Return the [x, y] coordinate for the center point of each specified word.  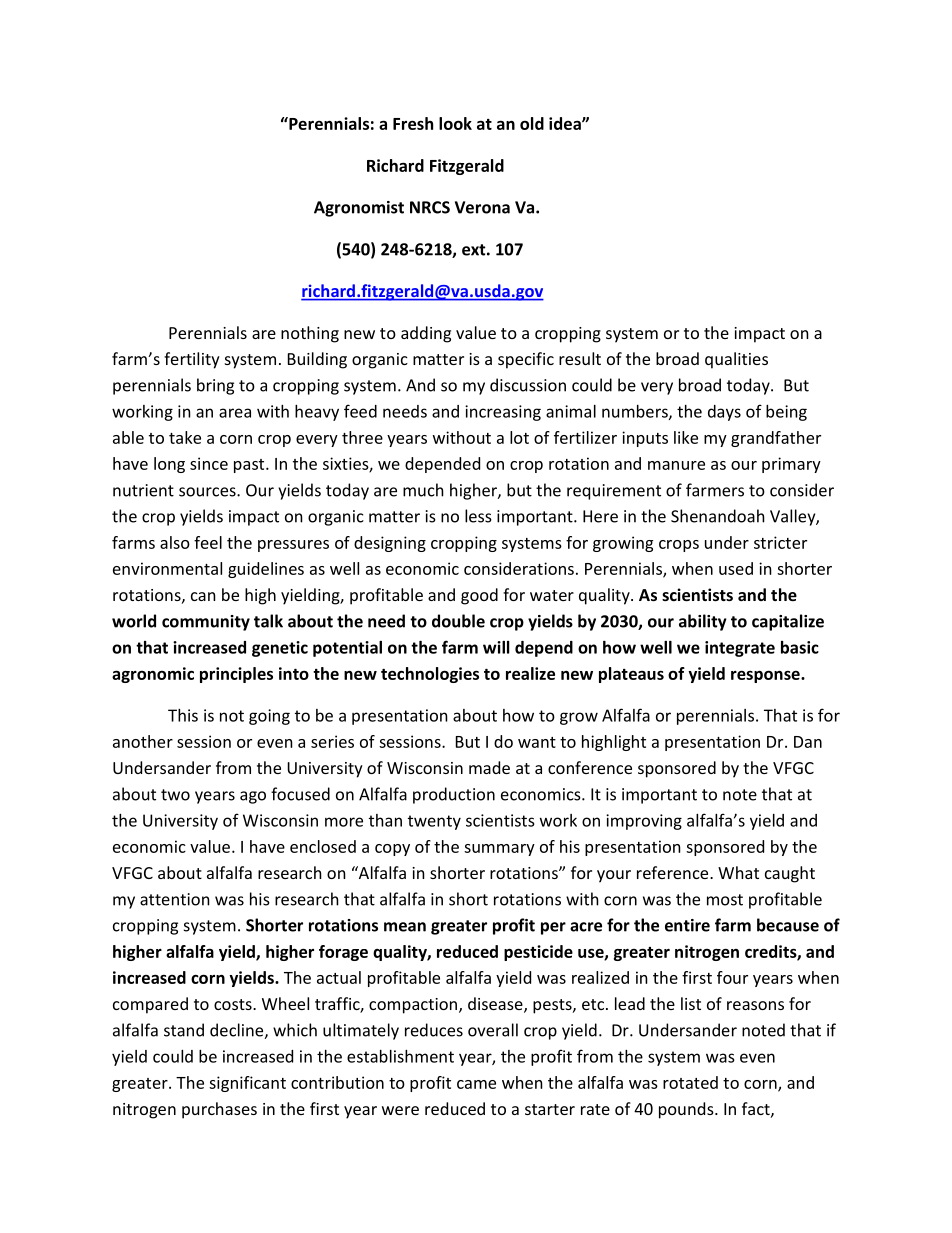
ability [703, 622]
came [476, 1084]
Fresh [413, 123]
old [532, 123]
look [455, 123]
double [458, 621]
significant [247, 1084]
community [206, 623]
